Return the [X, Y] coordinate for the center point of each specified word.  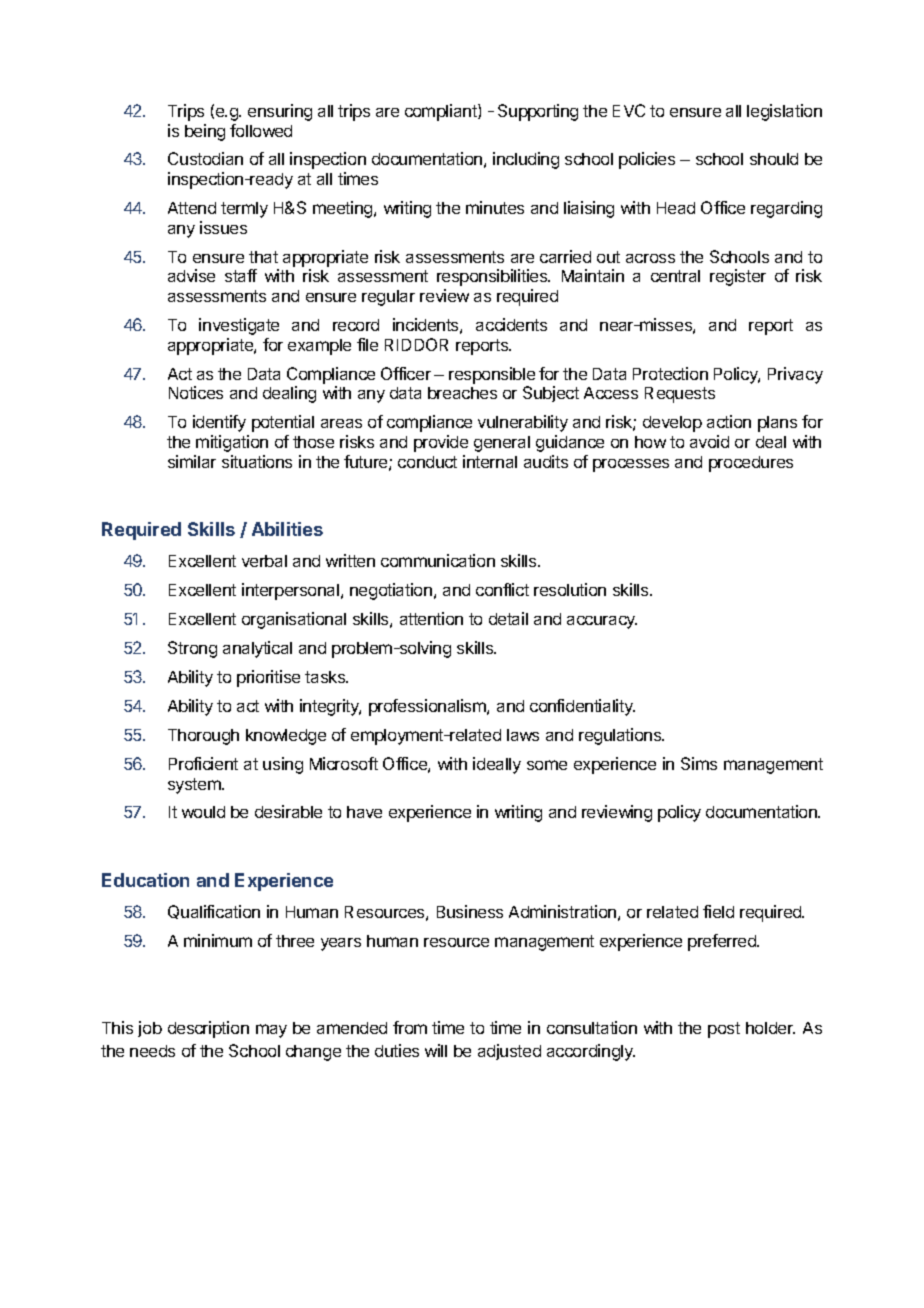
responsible [492, 375]
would [203, 812]
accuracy [602, 622]
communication [438, 560]
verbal [264, 561]
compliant [442, 112]
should [774, 159]
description [208, 1029]
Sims [699, 763]
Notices [196, 392]
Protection [670, 373]
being [205, 132]
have [364, 812]
